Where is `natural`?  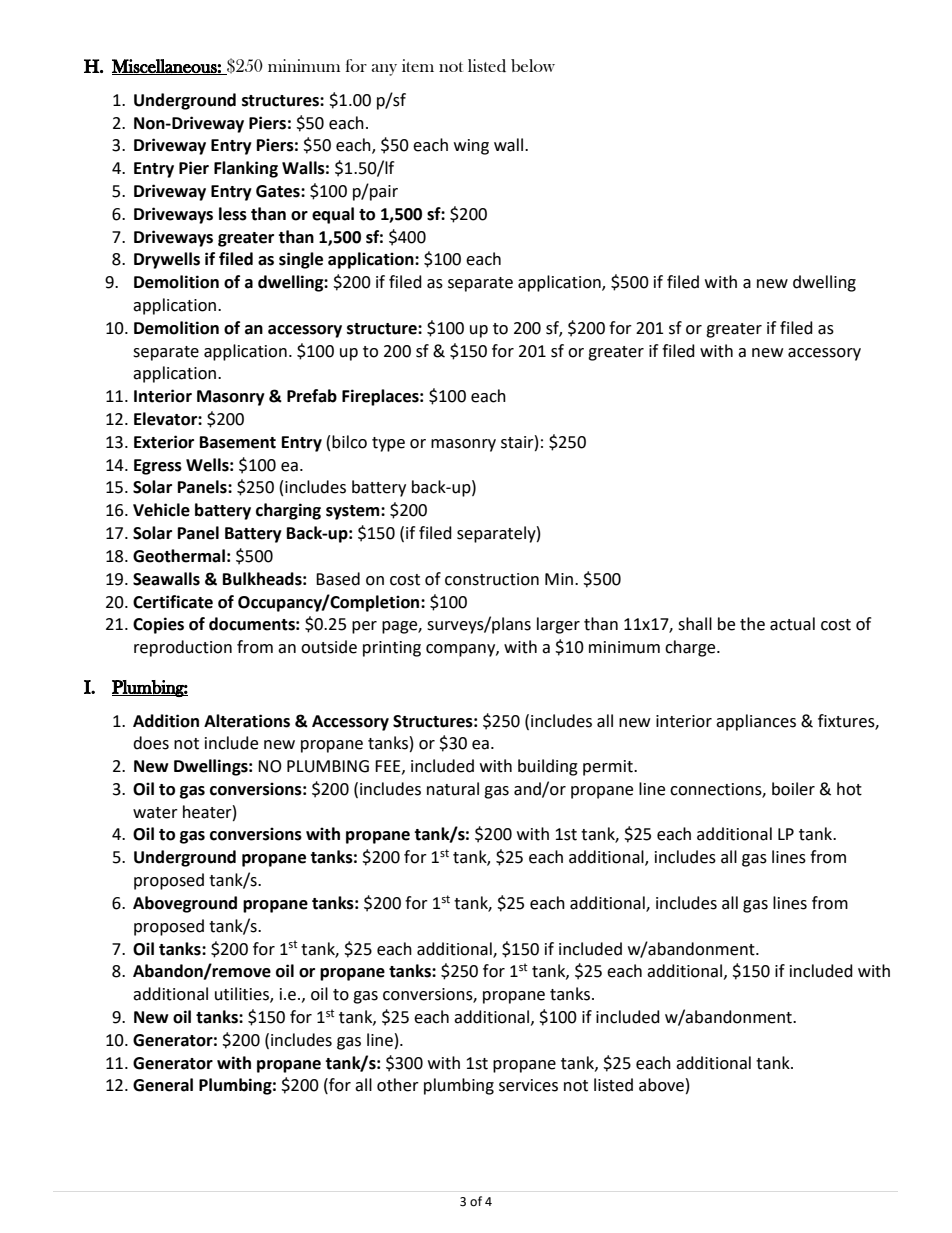
natural is located at coordinates (453, 789).
